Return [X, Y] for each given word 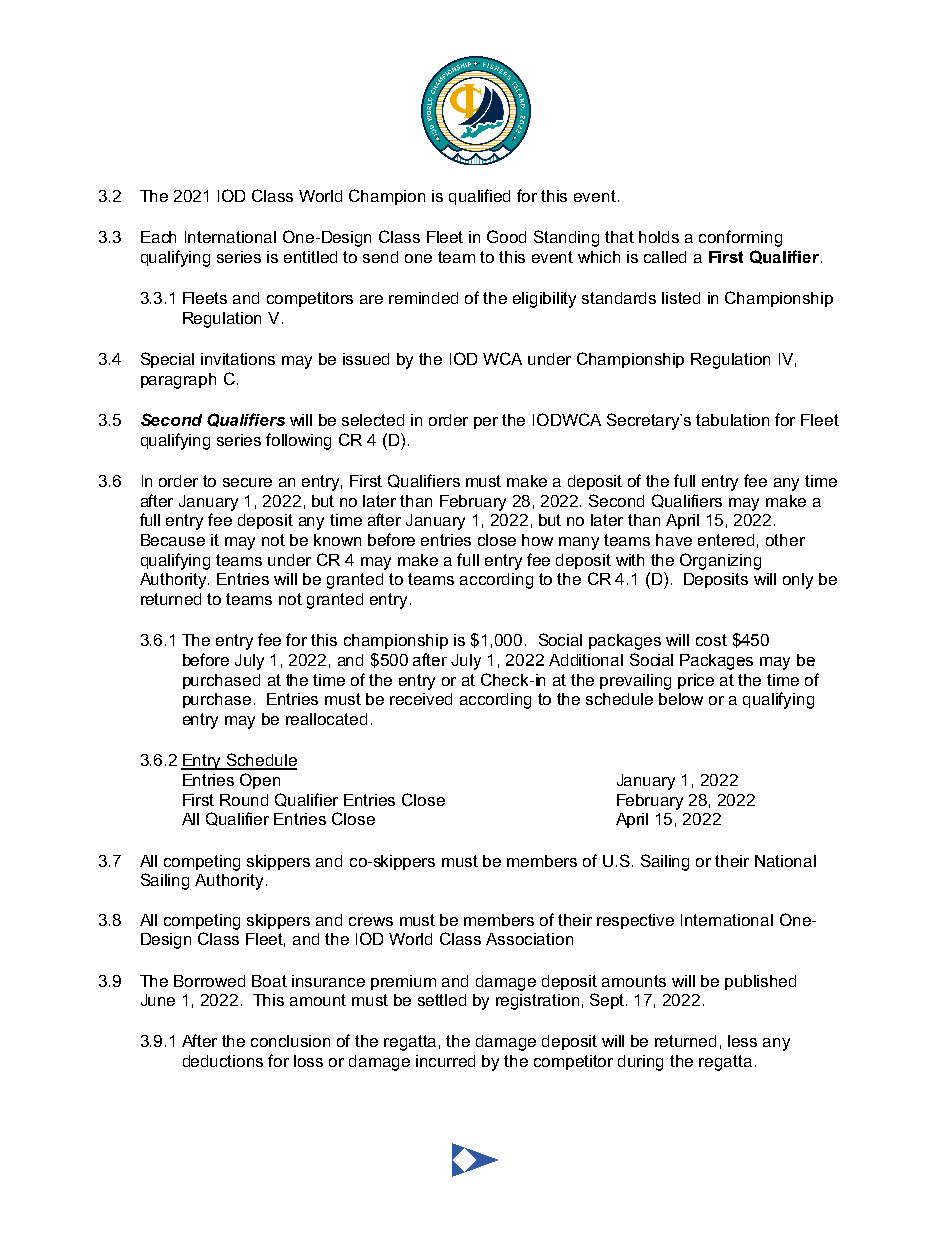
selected [373, 420]
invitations [238, 359]
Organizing [720, 561]
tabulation [732, 420]
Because [173, 540]
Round [244, 800]
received [421, 699]
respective [635, 921]
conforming [740, 238]
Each [158, 237]
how [537, 540]
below [681, 699]
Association [529, 939]
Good [506, 236]
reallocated [326, 719]
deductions [223, 1061]
